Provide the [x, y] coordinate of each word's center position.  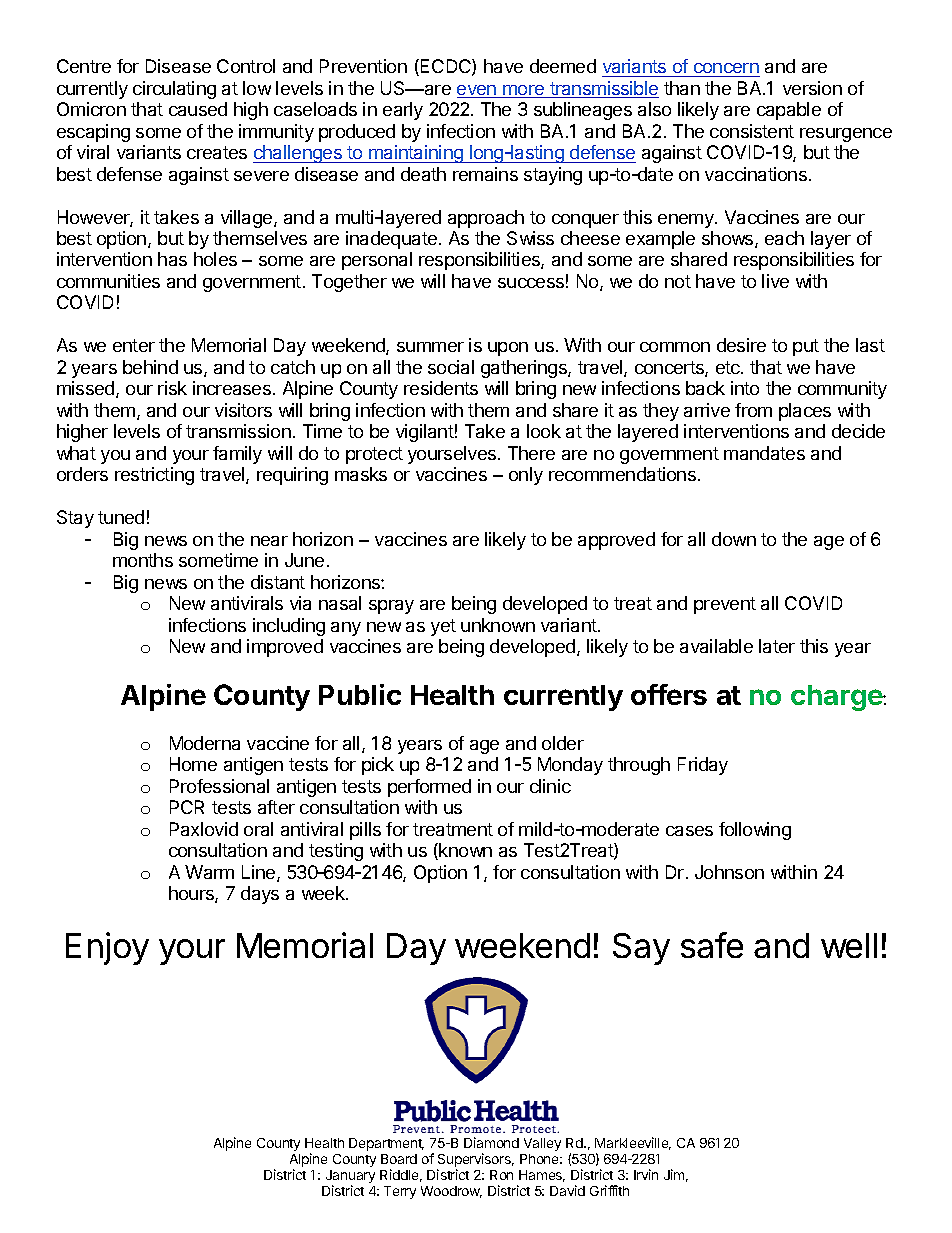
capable [789, 111]
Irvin [646, 1174]
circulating [174, 90]
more [524, 91]
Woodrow [451, 1192]
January [350, 1178]
